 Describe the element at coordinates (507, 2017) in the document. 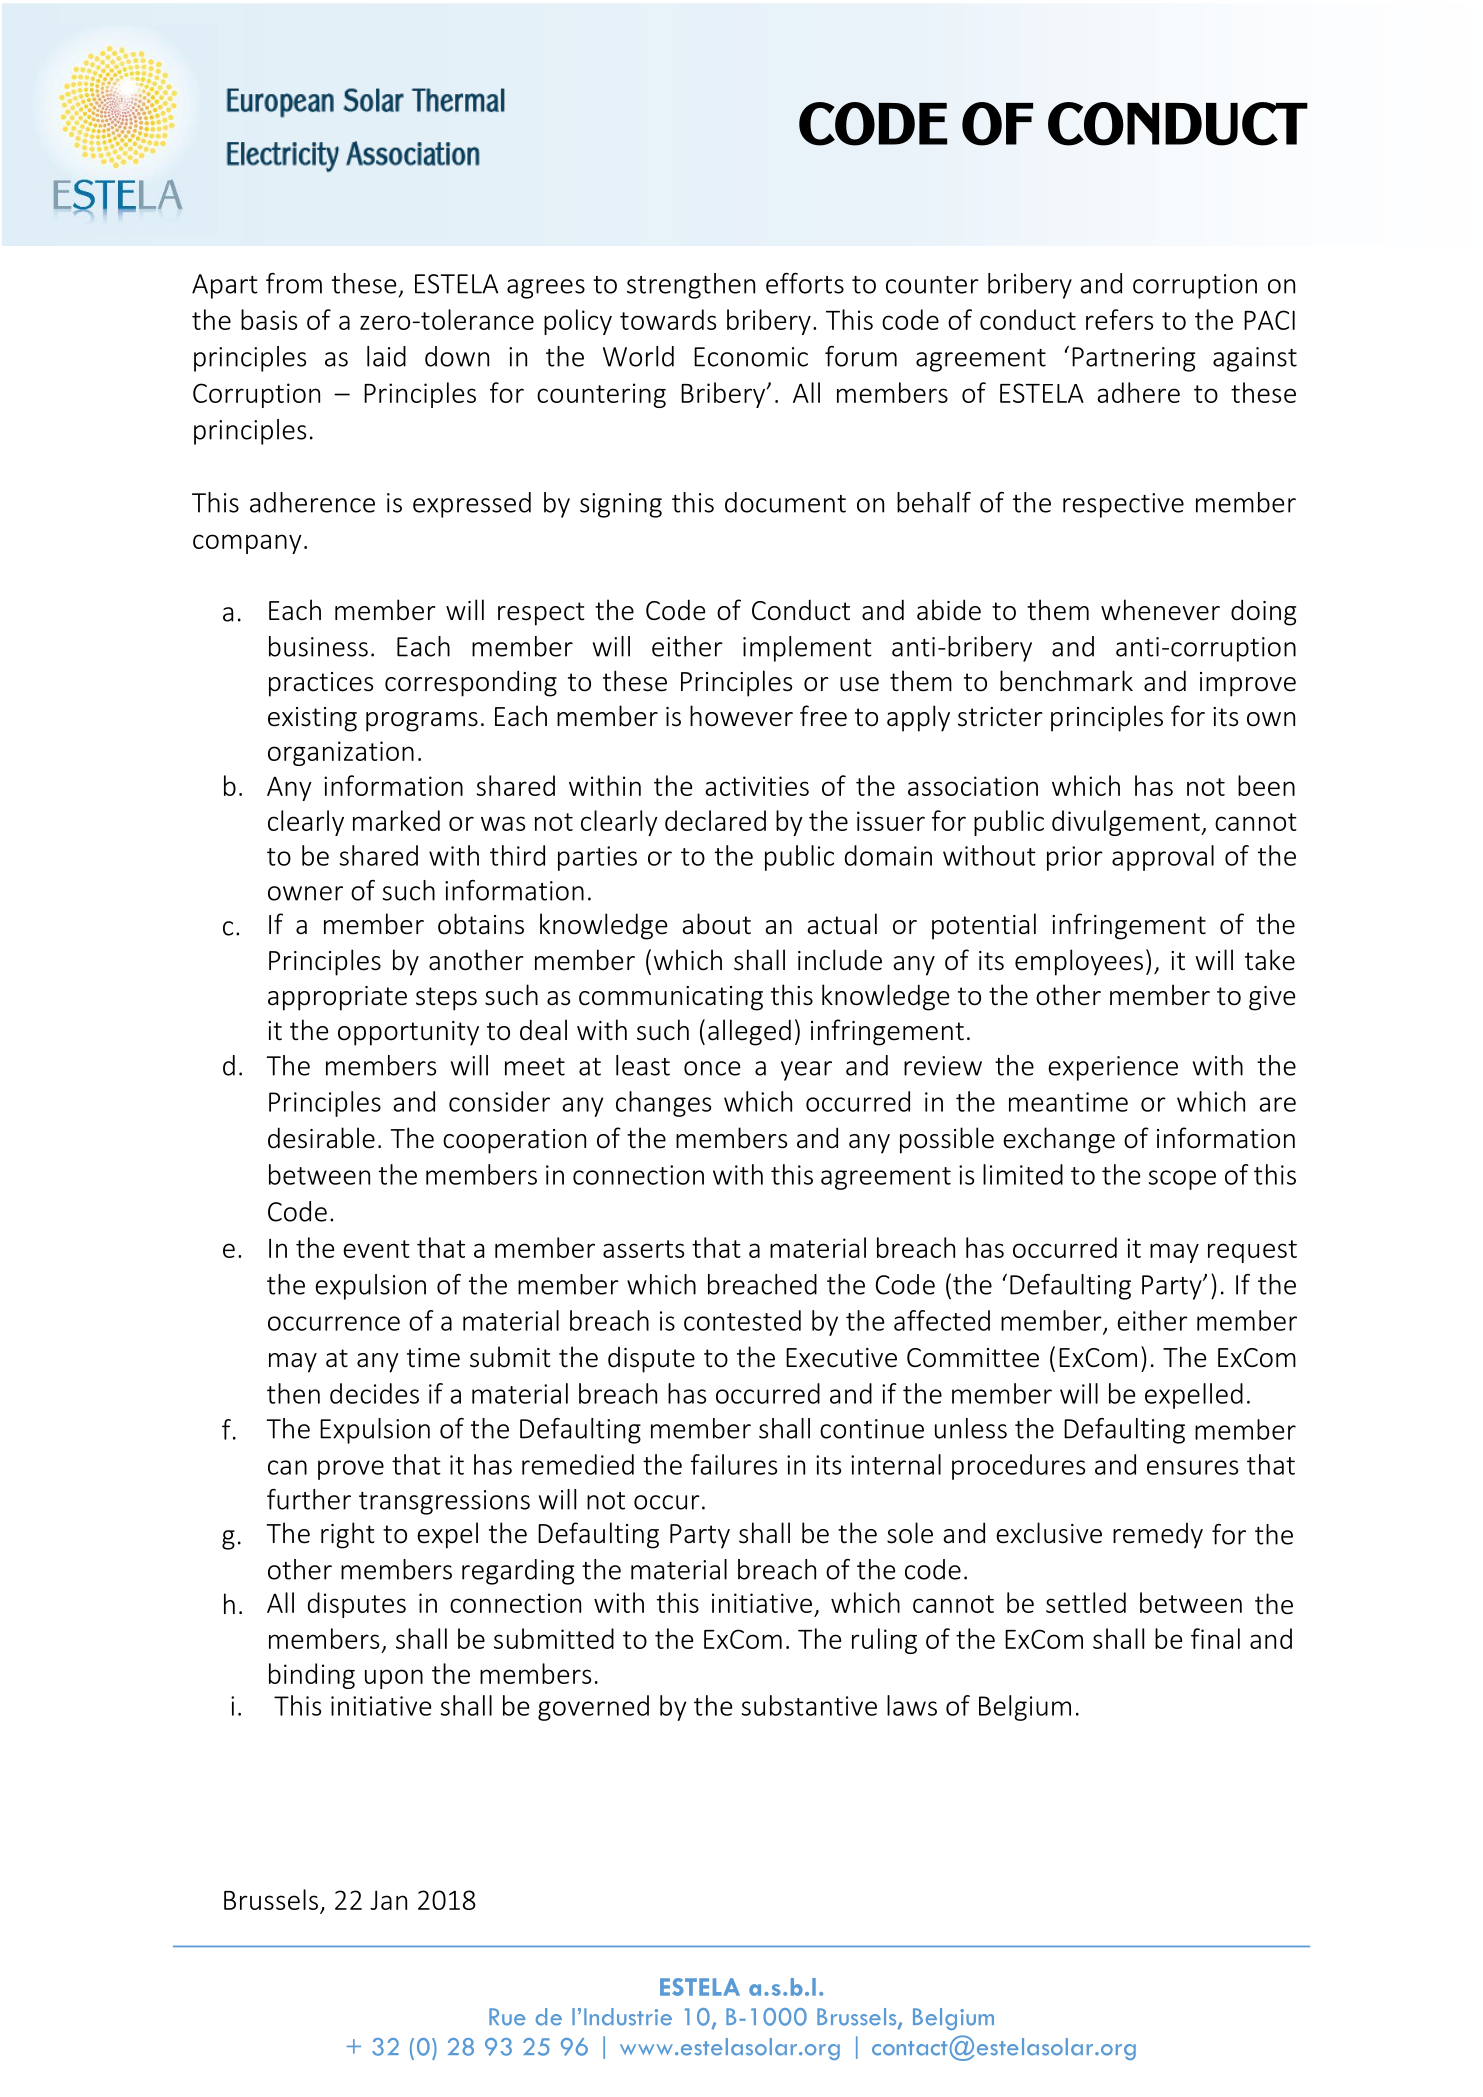

I see `Rue` at that location.
